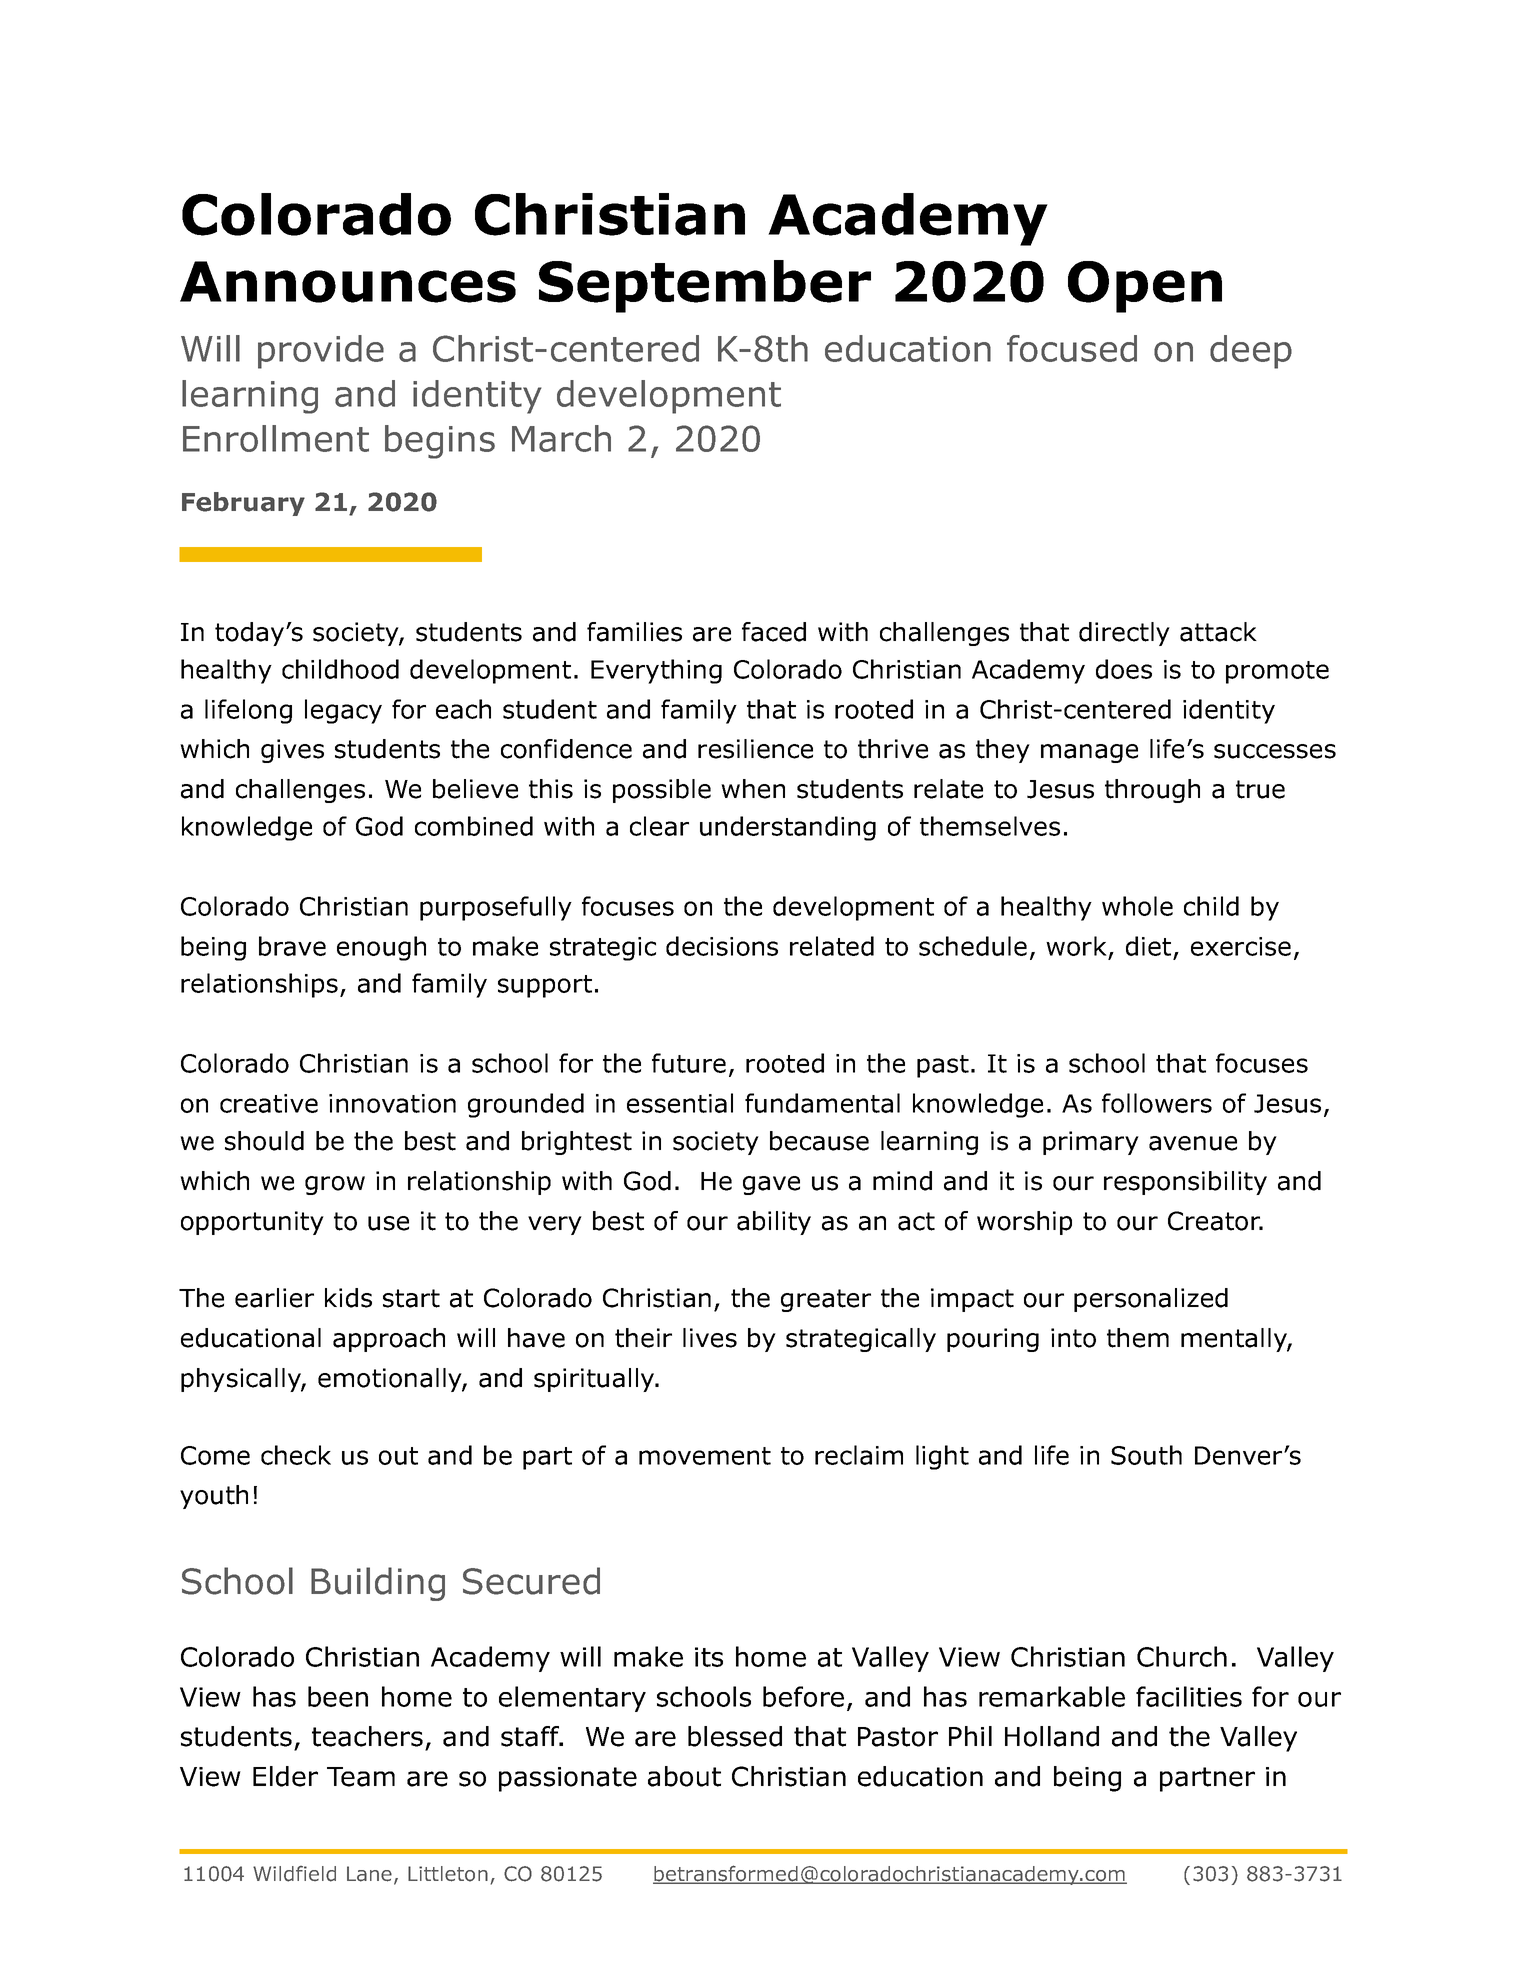 This screenshot has width=1527, height=1976. I want to click on understanding, so click(788, 828).
